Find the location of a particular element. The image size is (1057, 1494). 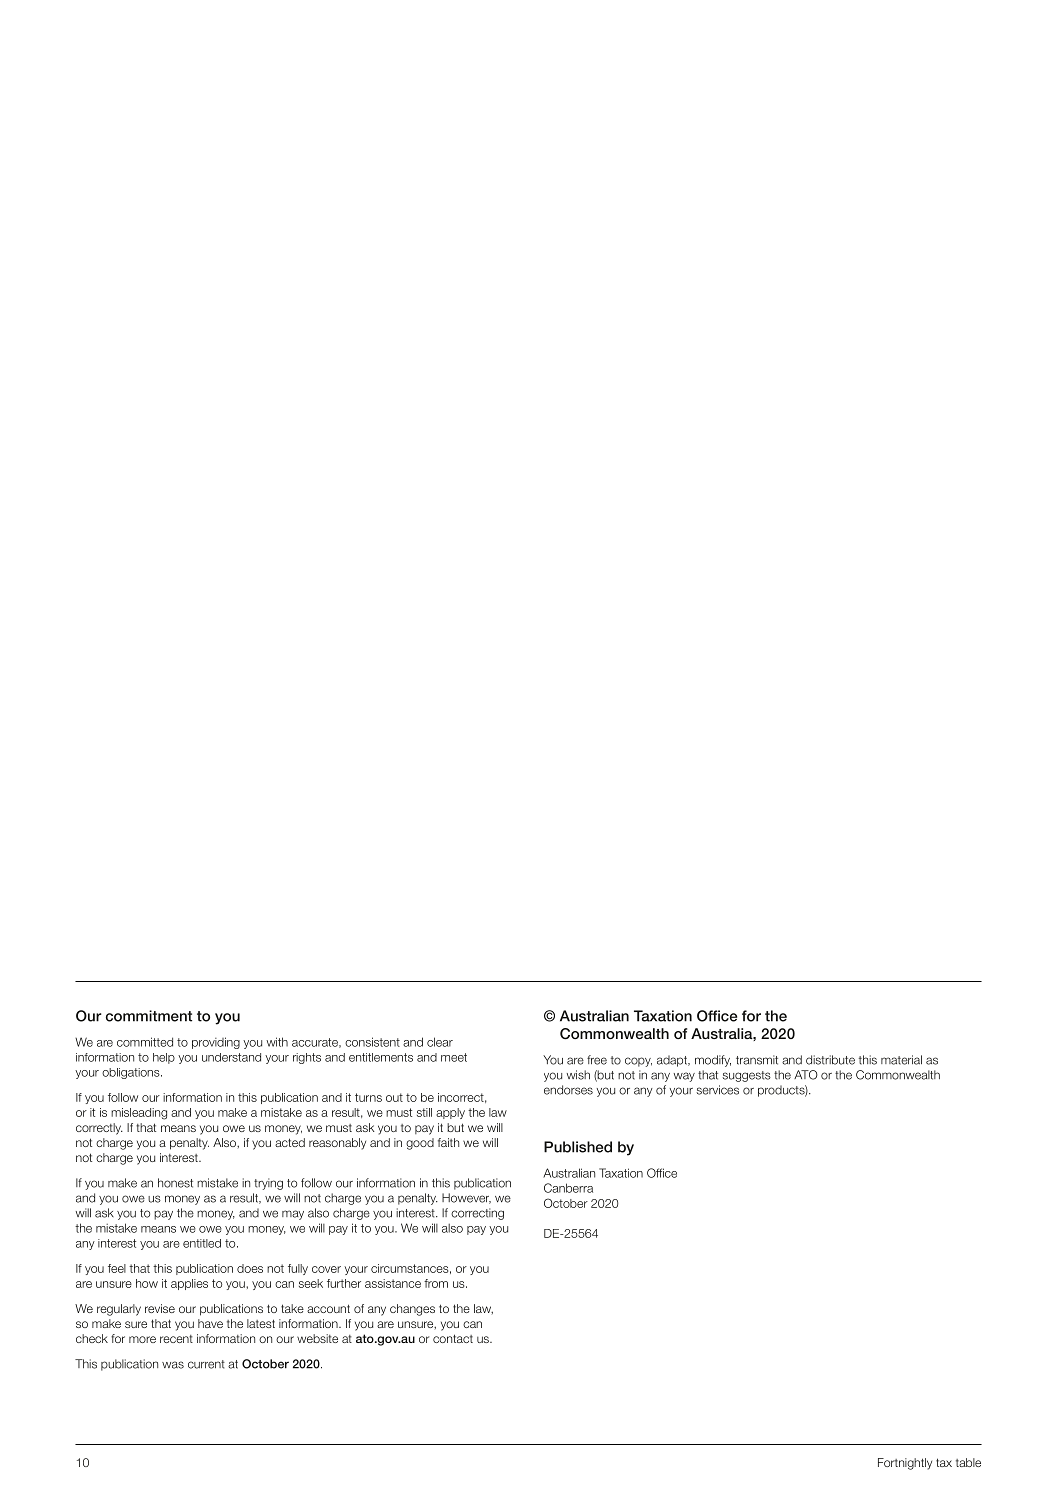

correcting is located at coordinates (477, 1214).
